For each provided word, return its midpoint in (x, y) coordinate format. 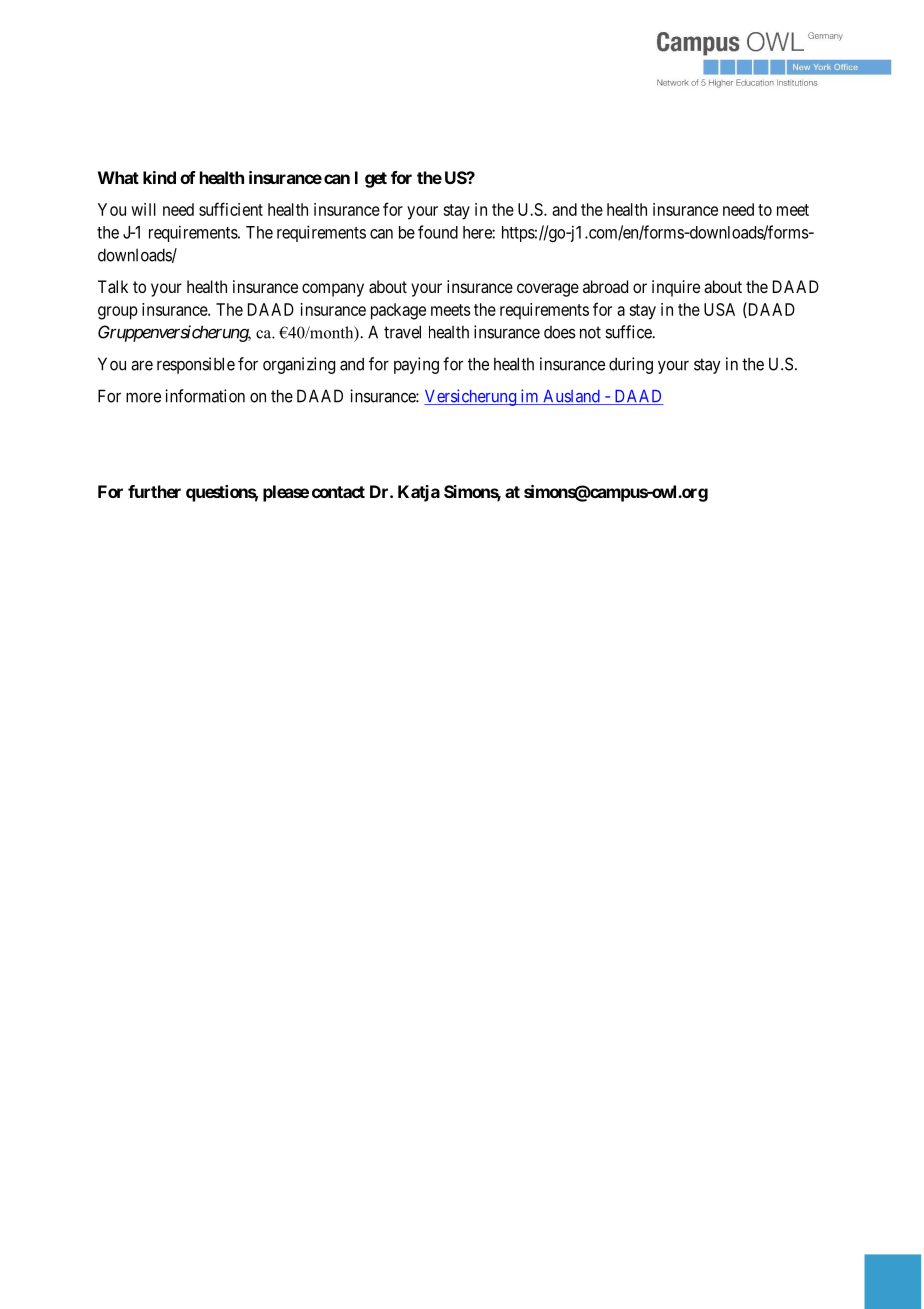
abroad (605, 286)
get (376, 180)
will (143, 209)
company (333, 290)
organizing (299, 365)
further (154, 491)
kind (159, 177)
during (631, 365)
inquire (676, 288)
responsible (196, 365)
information (205, 396)
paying (416, 365)
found (438, 232)
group (118, 313)
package (398, 311)
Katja (419, 493)
